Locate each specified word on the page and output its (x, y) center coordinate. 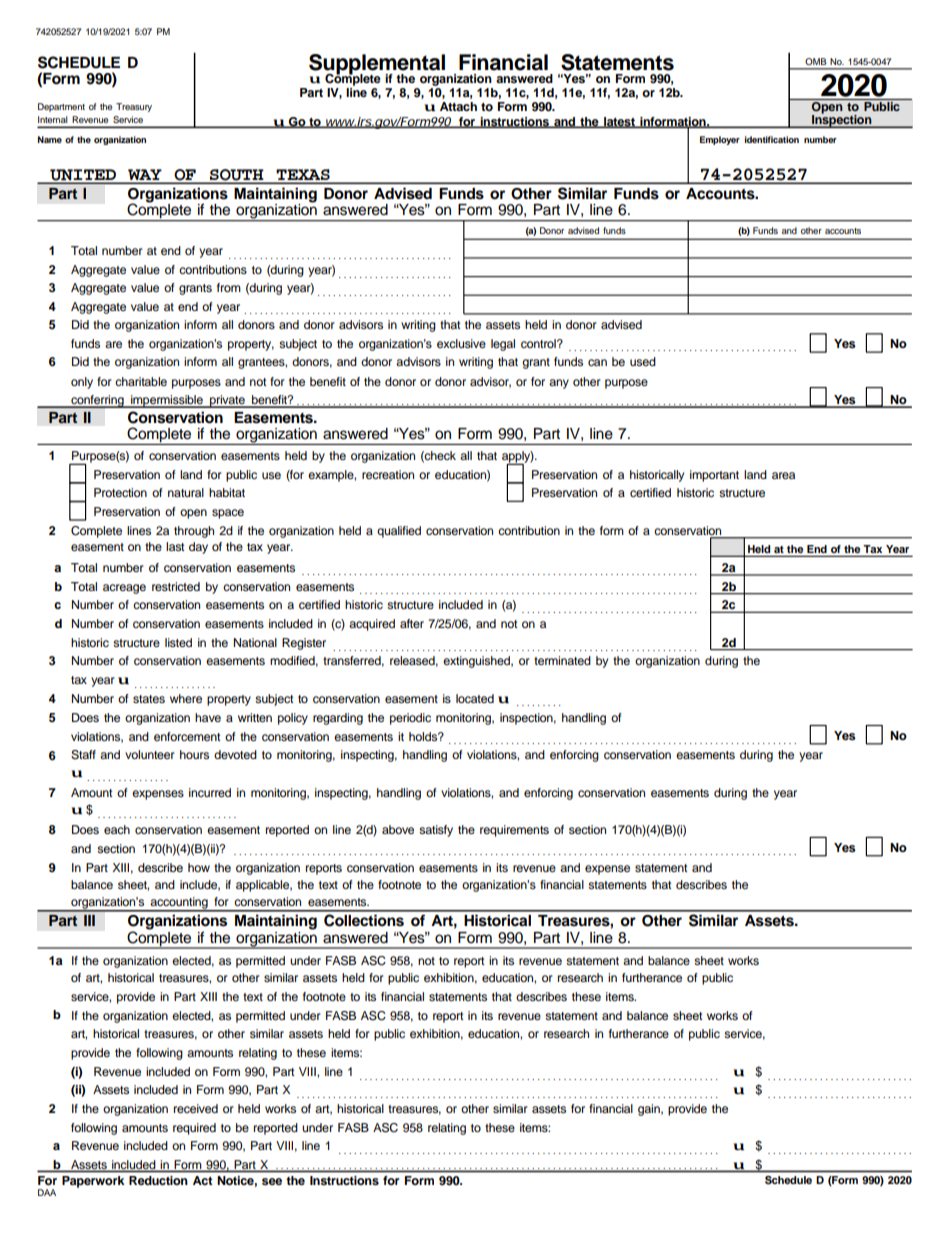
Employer (720, 140)
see (272, 1181)
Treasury (134, 107)
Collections (364, 920)
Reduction (158, 1180)
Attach (458, 106)
